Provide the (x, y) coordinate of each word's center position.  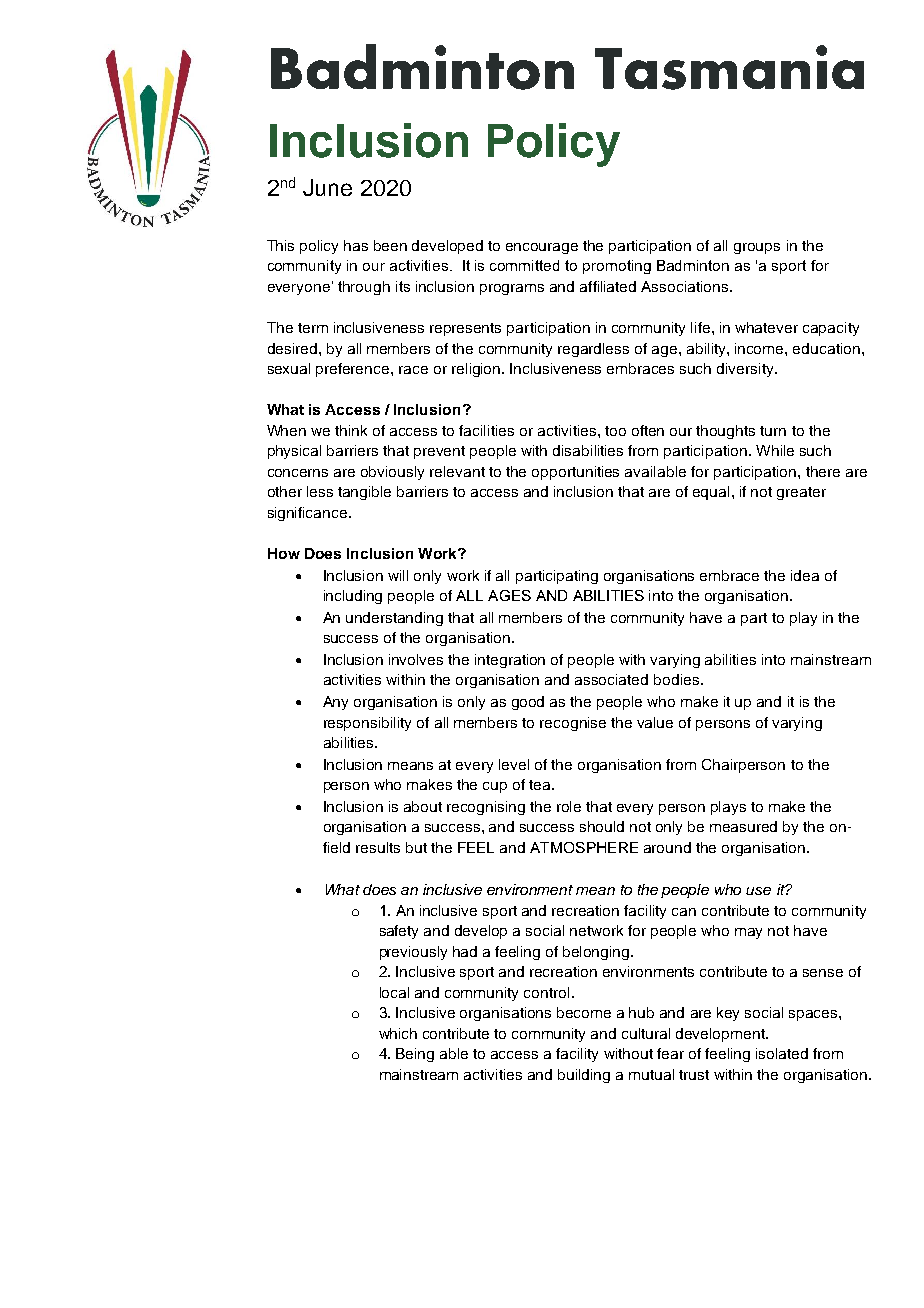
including (353, 597)
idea (805, 575)
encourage (542, 248)
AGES (509, 595)
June (327, 187)
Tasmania (729, 67)
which (398, 1033)
